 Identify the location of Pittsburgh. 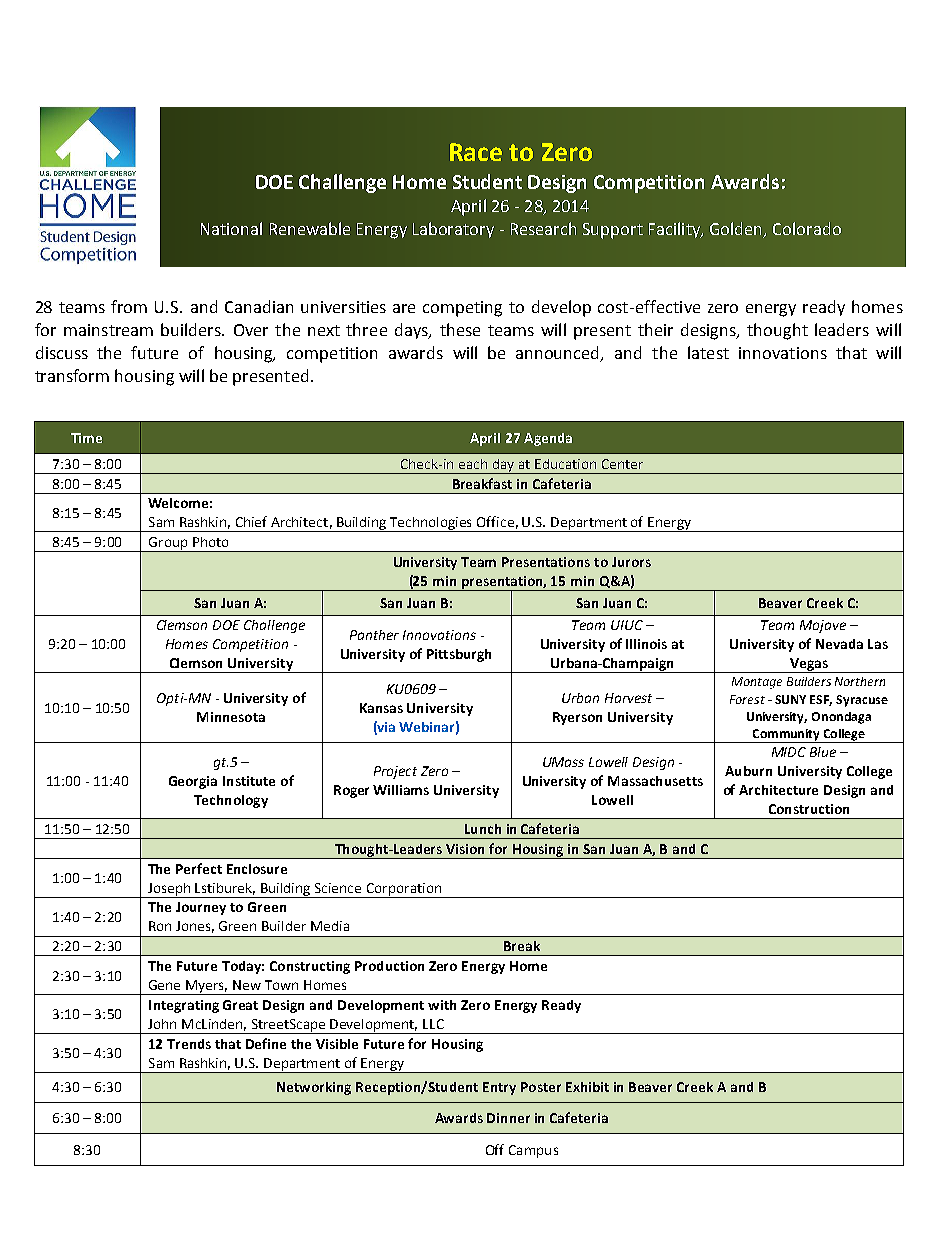
(459, 655).
